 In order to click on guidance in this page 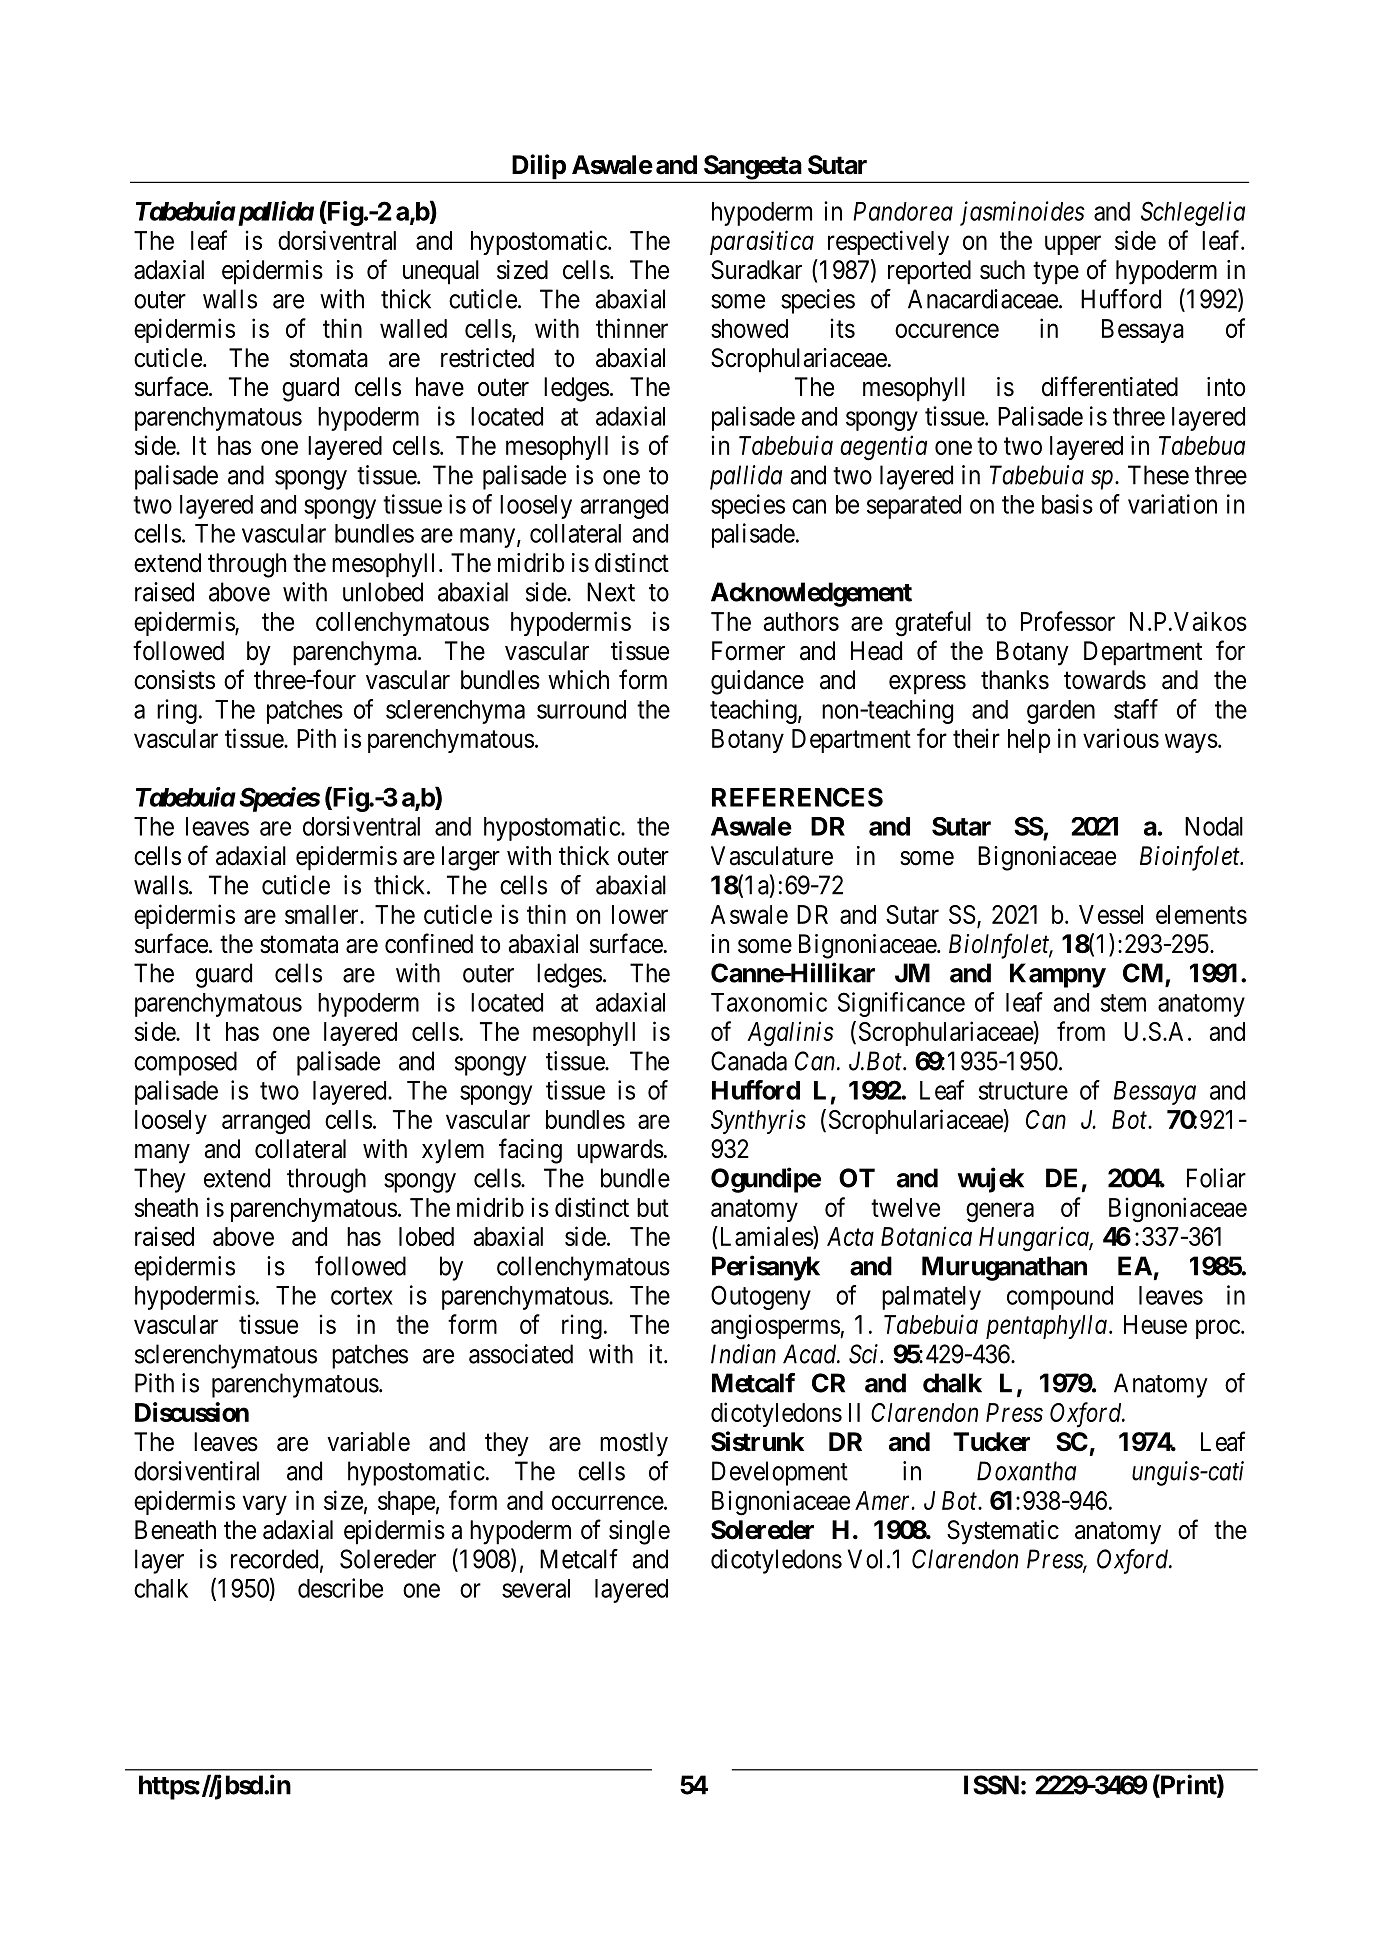, I will do `click(757, 682)`.
